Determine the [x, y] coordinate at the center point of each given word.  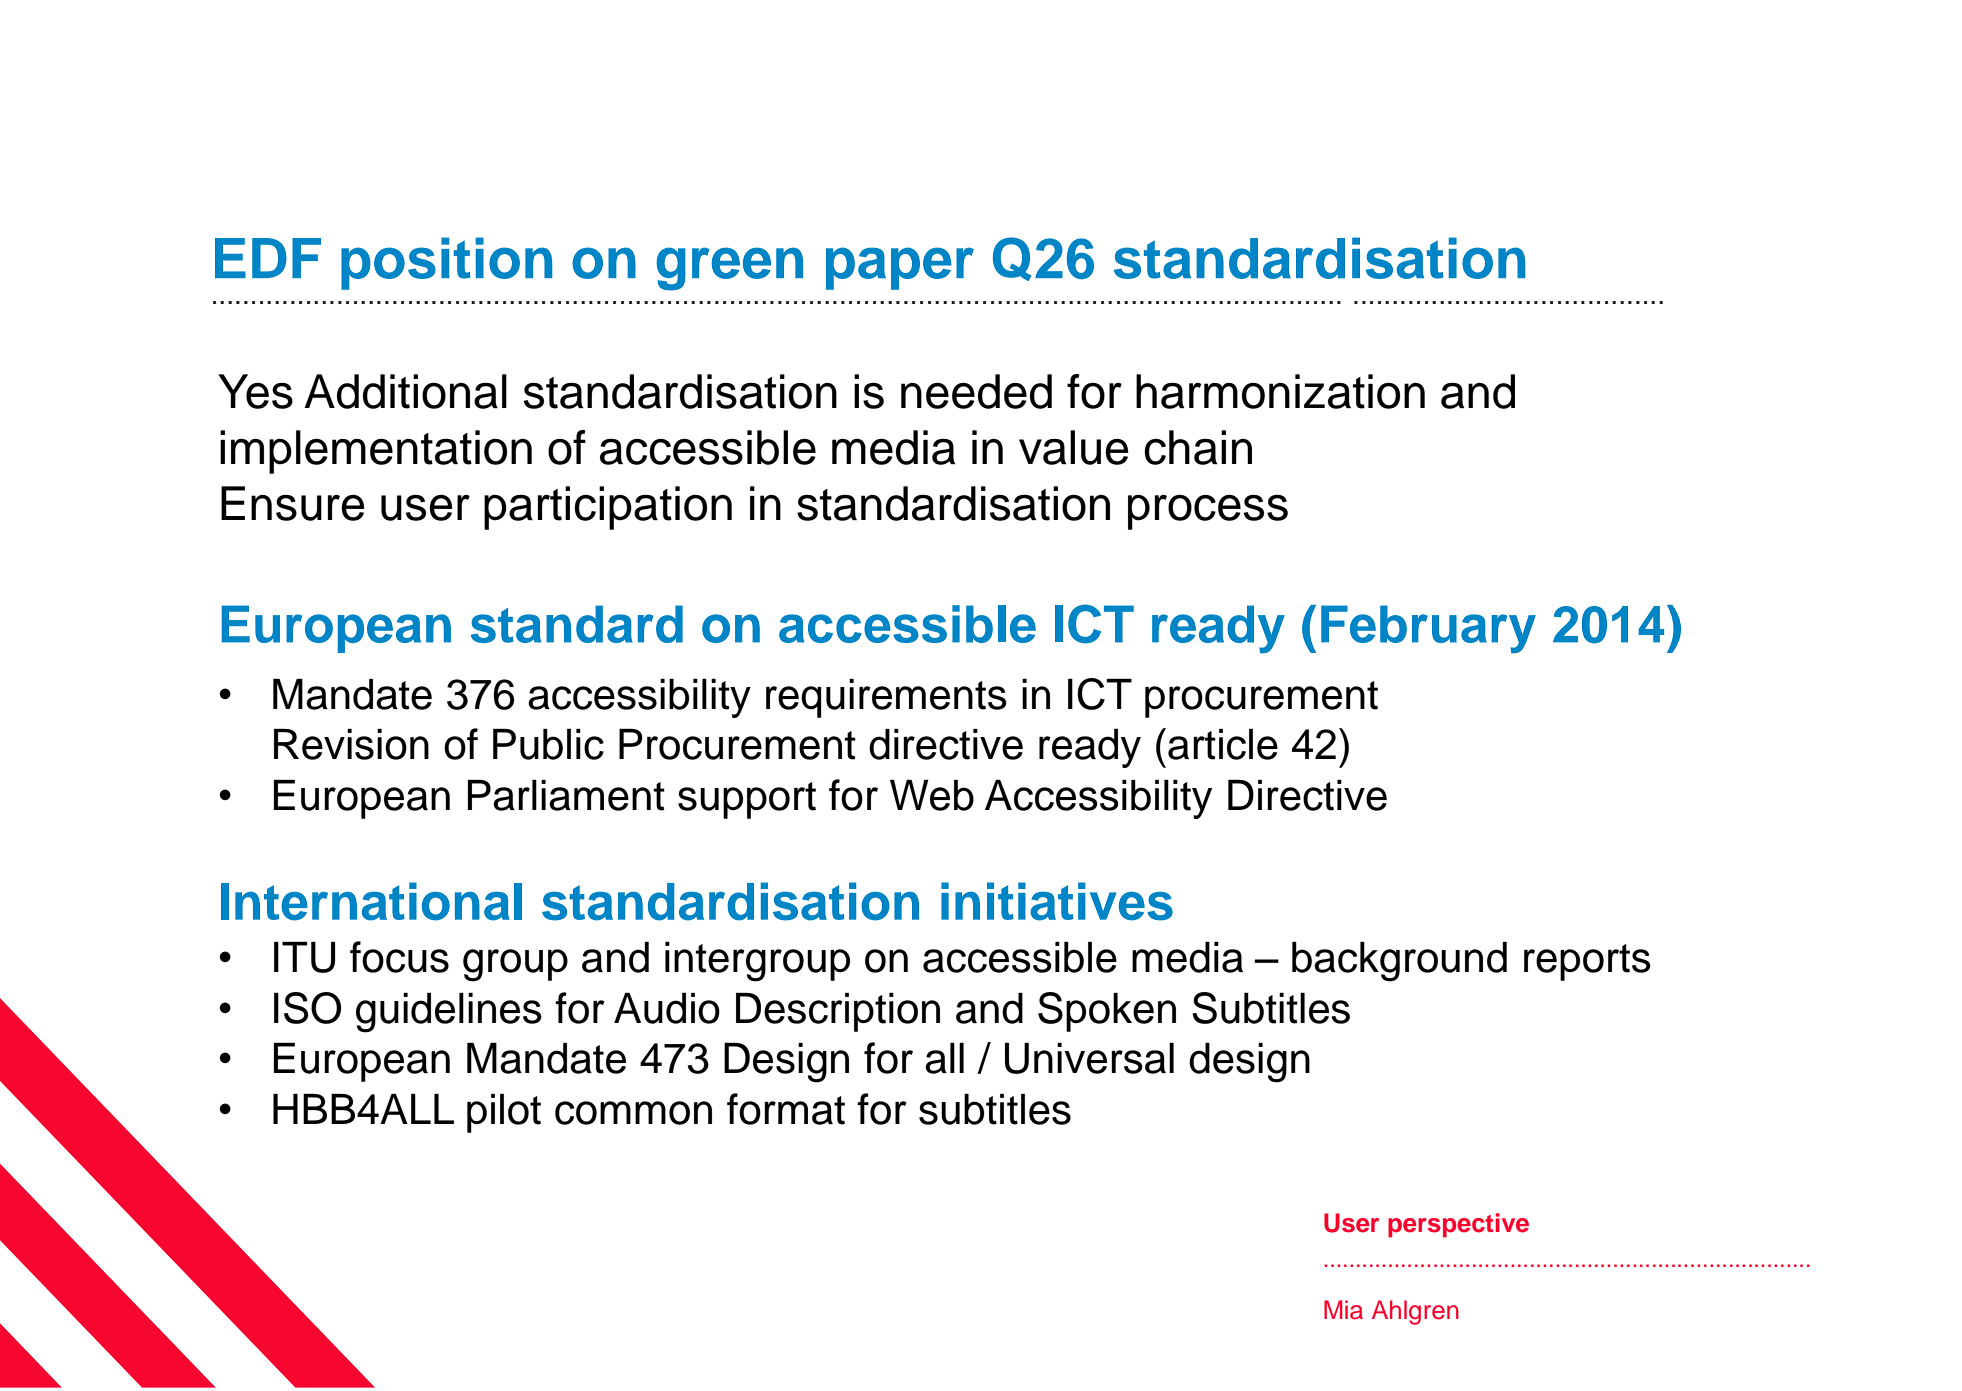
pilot [504, 1113]
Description [838, 1012]
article [1223, 744]
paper [900, 268]
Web [932, 795]
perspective [1458, 1225]
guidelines [449, 1013]
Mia [1343, 1310]
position [446, 263]
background [1399, 962]
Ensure [293, 503]
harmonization [1280, 391]
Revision [351, 744]
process [1208, 512]
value [1074, 447]
